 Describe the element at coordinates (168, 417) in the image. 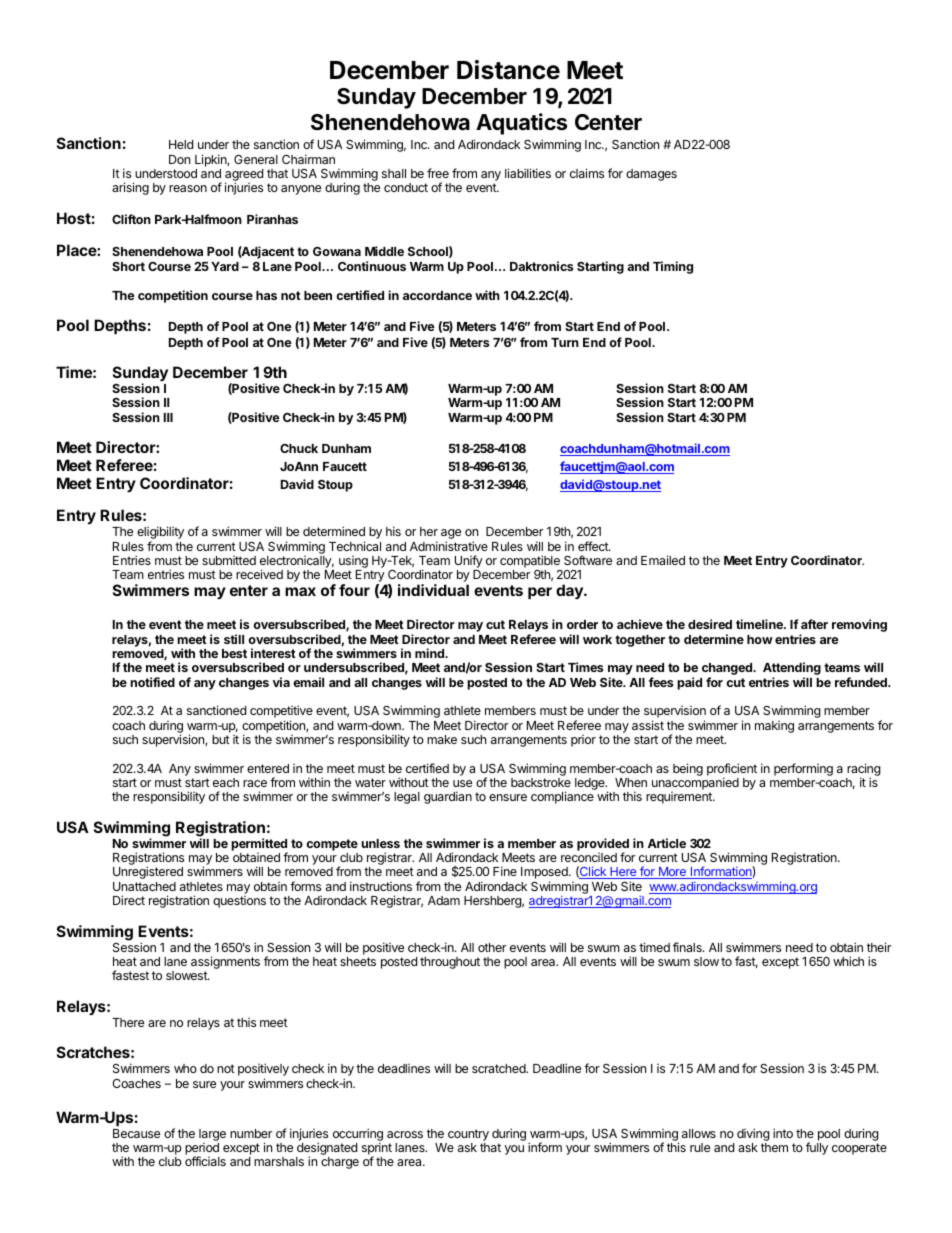

I see `III` at that location.
